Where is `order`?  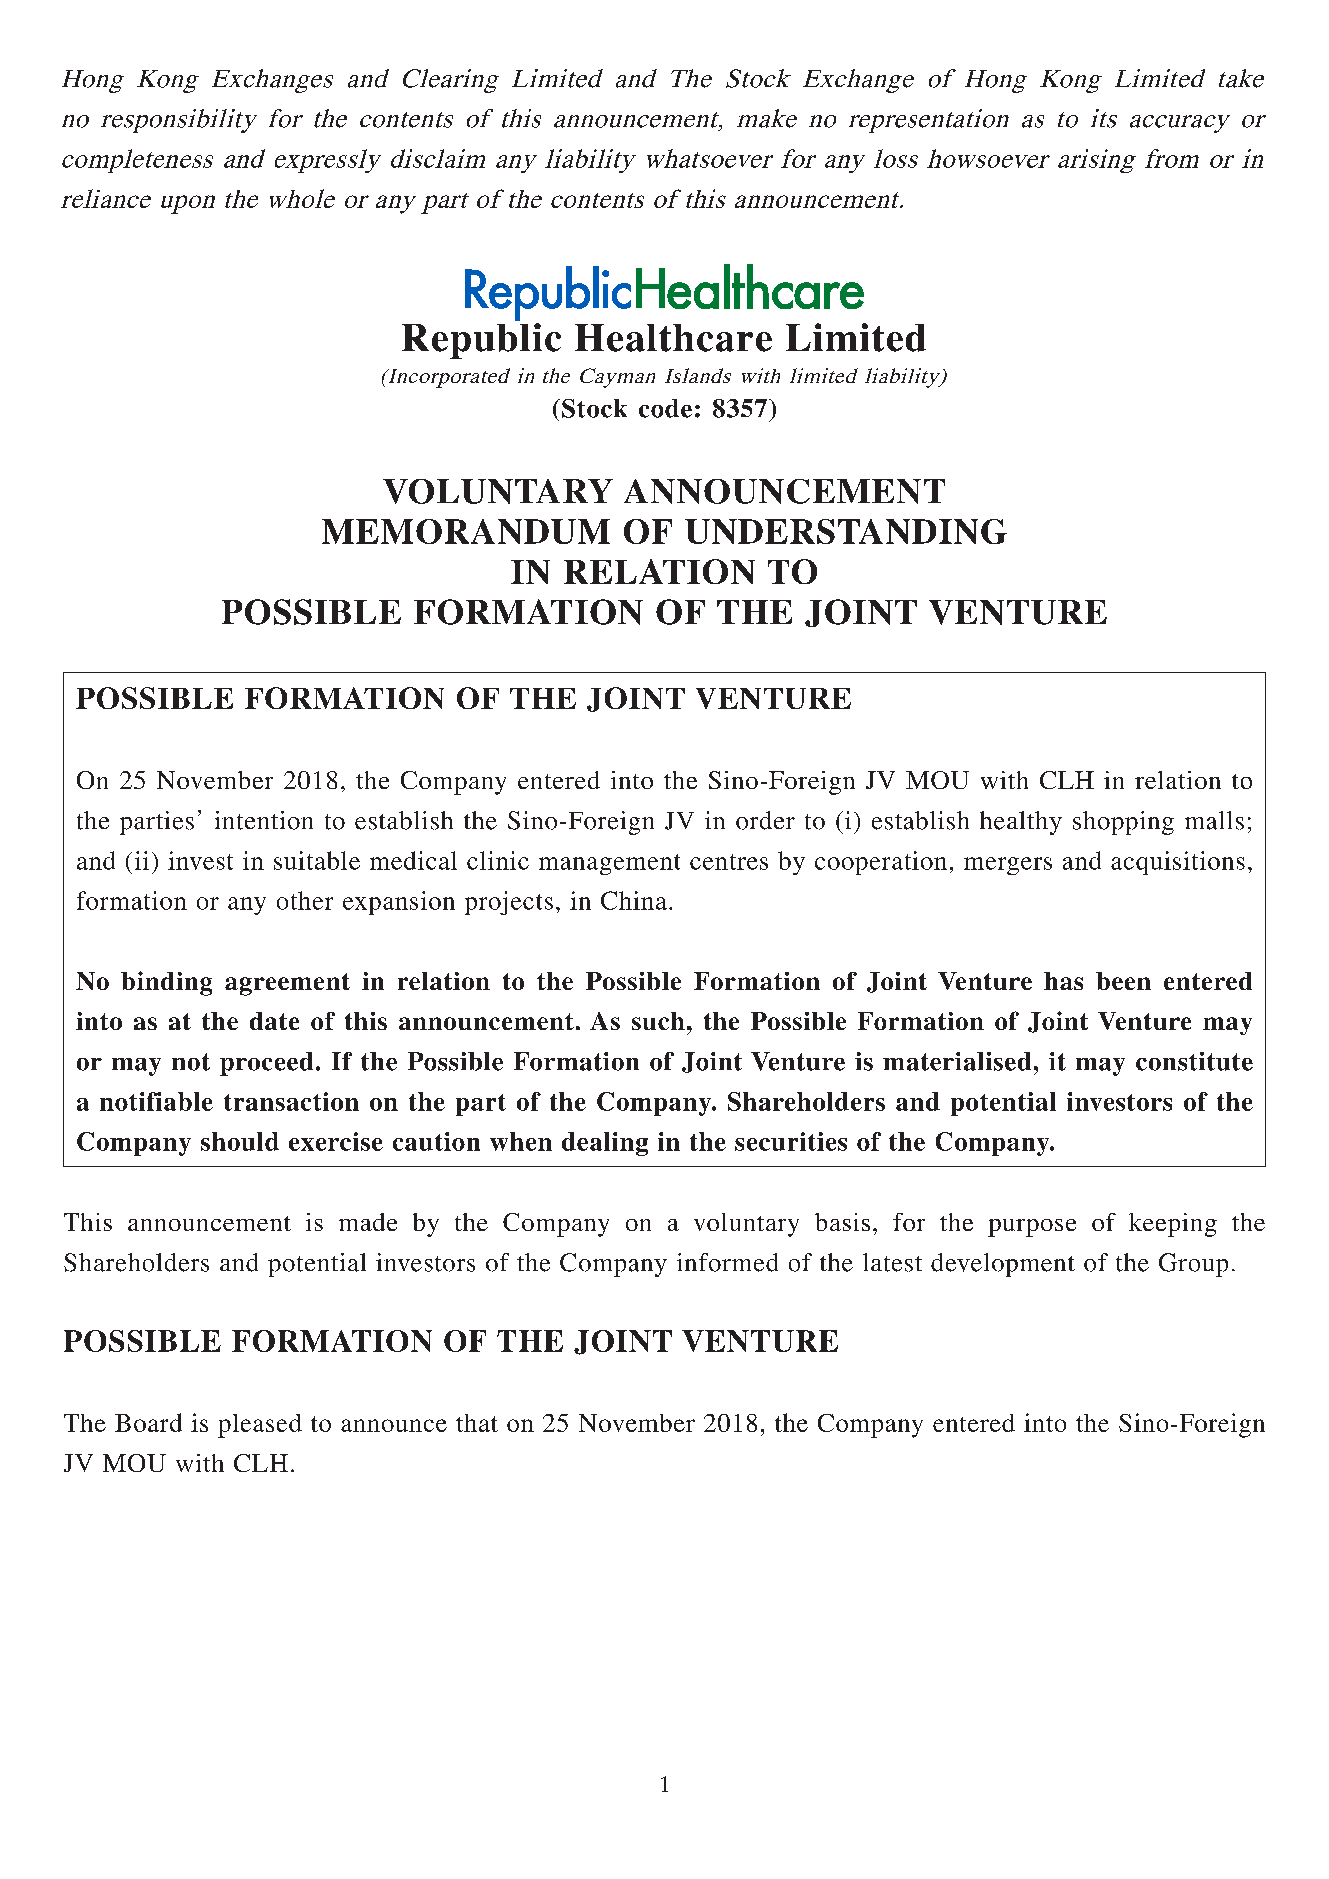
order is located at coordinates (765, 820).
